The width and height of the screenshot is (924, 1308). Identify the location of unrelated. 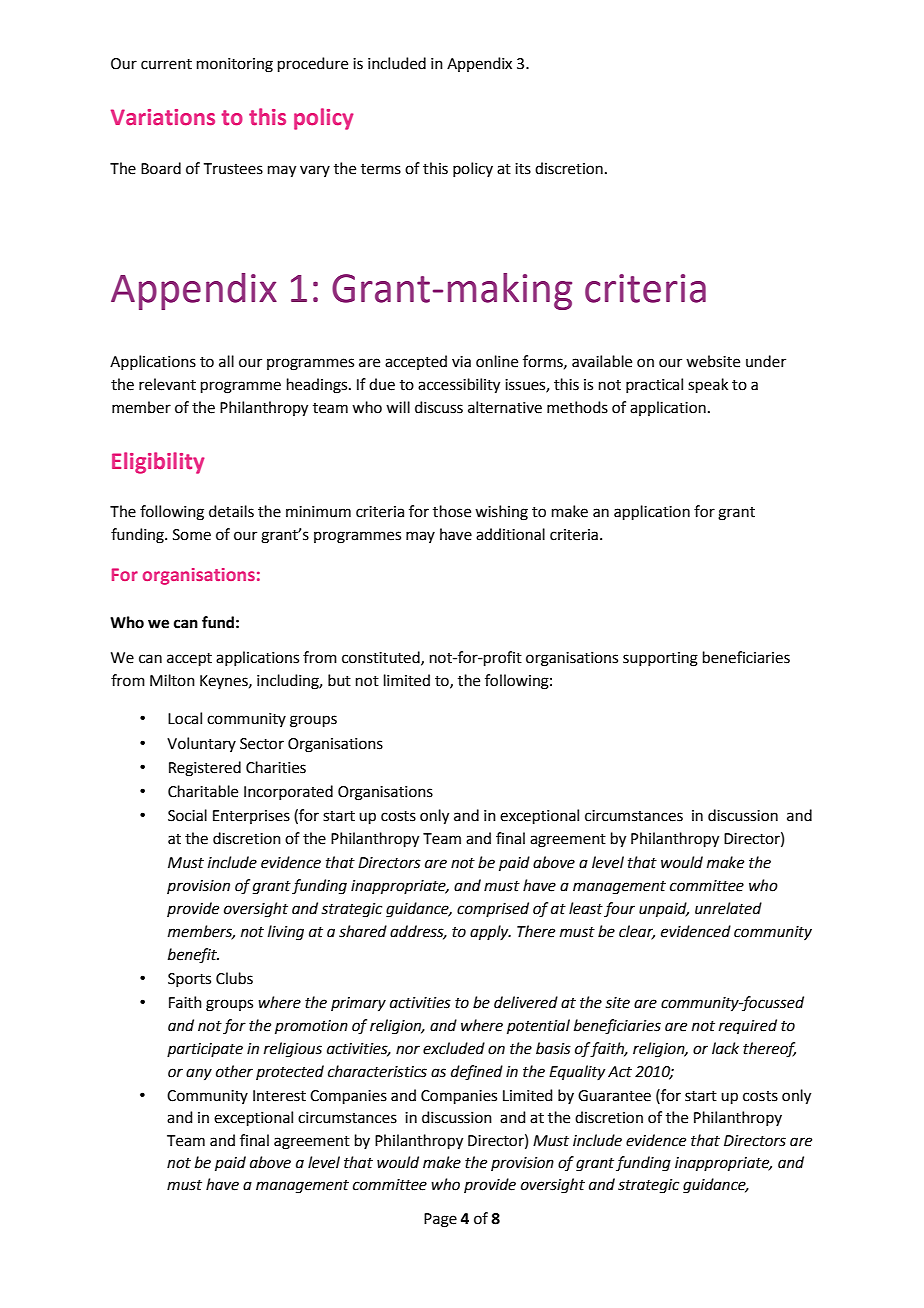
(728, 908).
